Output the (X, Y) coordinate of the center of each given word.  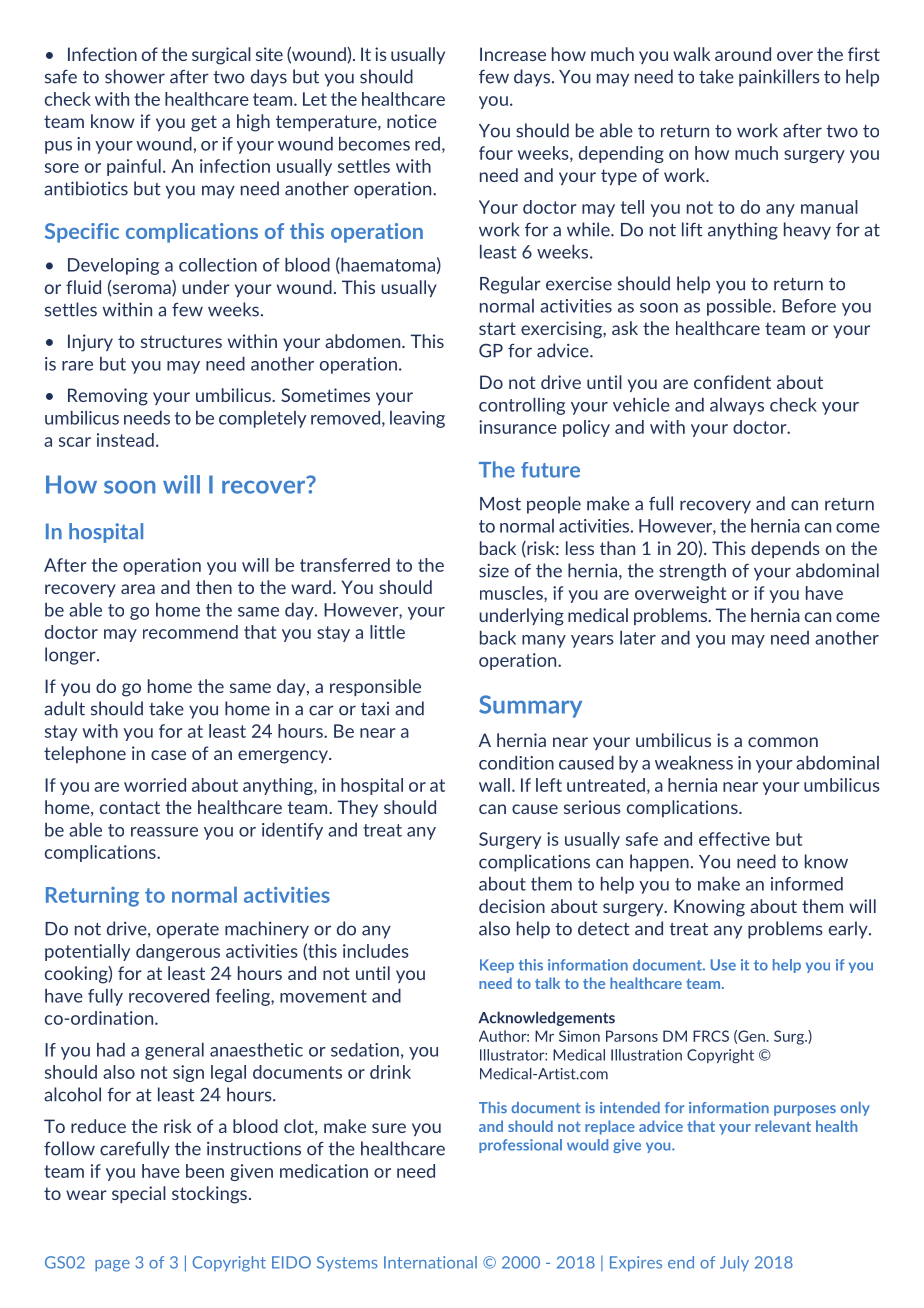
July (734, 1264)
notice (412, 121)
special (139, 1194)
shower (135, 76)
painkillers (779, 78)
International (430, 1262)
